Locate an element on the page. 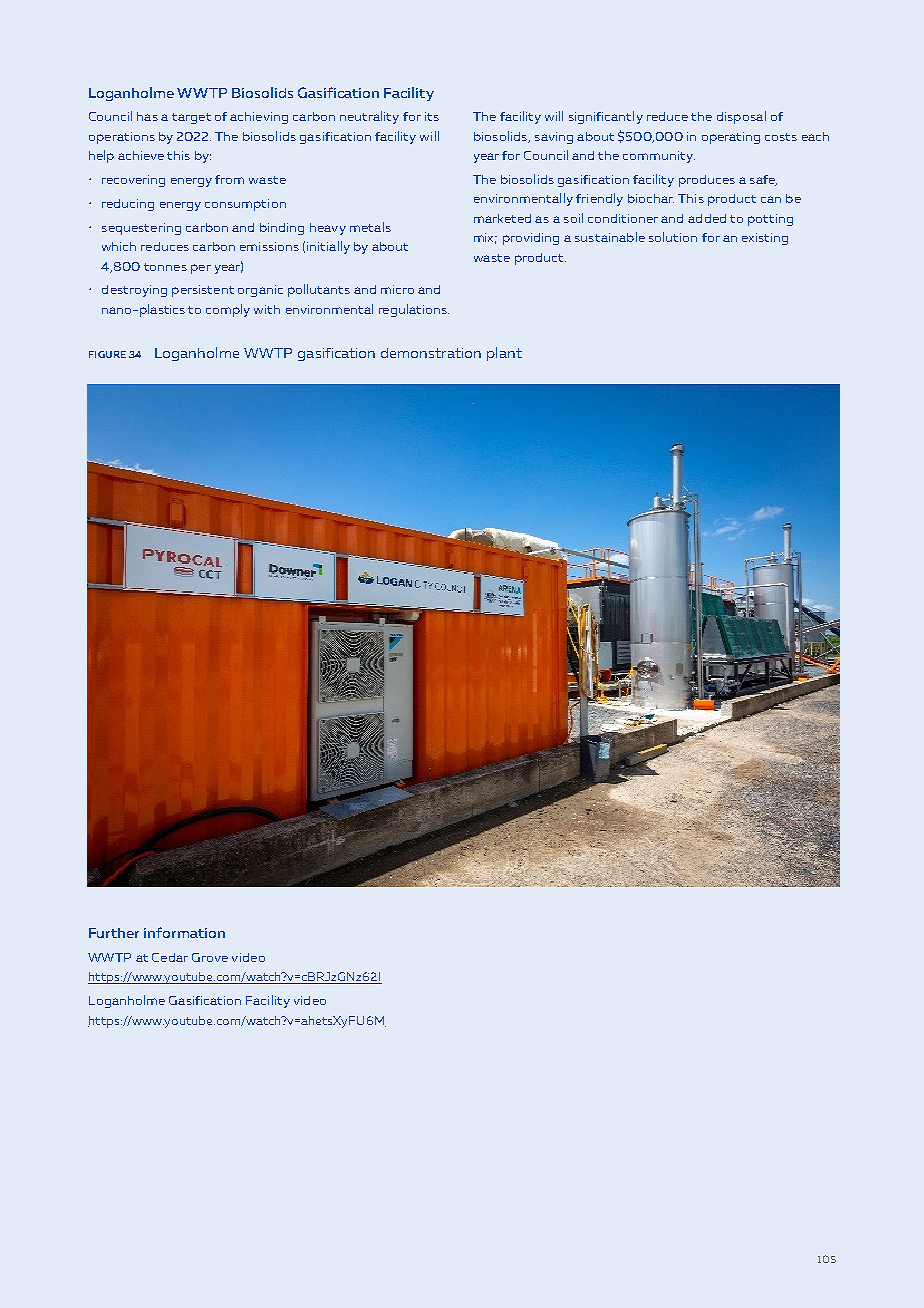 This image has width=924, height=1308. operating is located at coordinates (731, 138).
